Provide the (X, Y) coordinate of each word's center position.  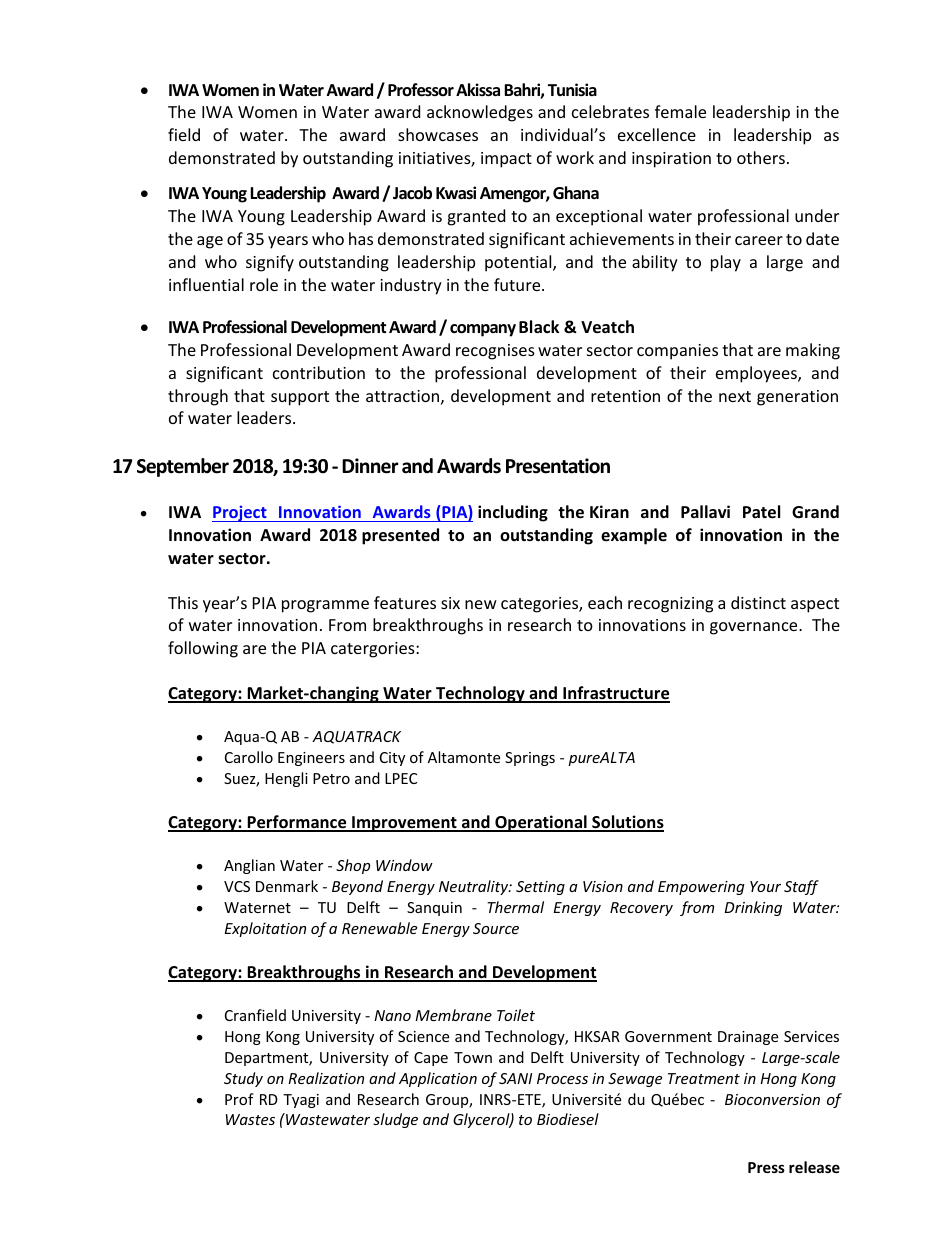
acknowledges (480, 113)
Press (766, 1167)
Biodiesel (568, 1119)
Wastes (250, 1119)
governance (755, 628)
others (761, 157)
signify (270, 263)
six (450, 603)
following (203, 649)
